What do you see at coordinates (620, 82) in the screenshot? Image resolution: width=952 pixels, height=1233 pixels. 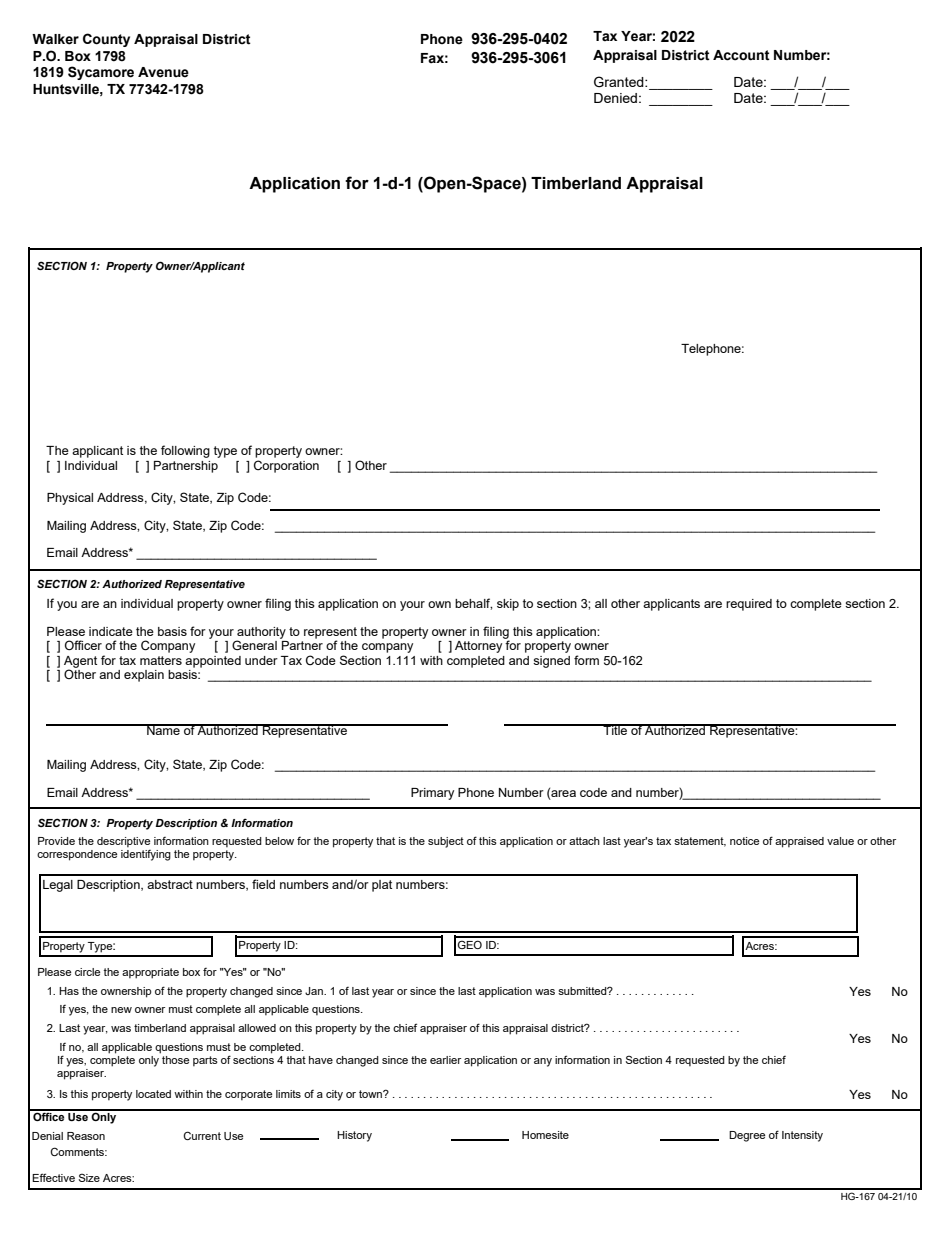 I see `Granted` at bounding box center [620, 82].
